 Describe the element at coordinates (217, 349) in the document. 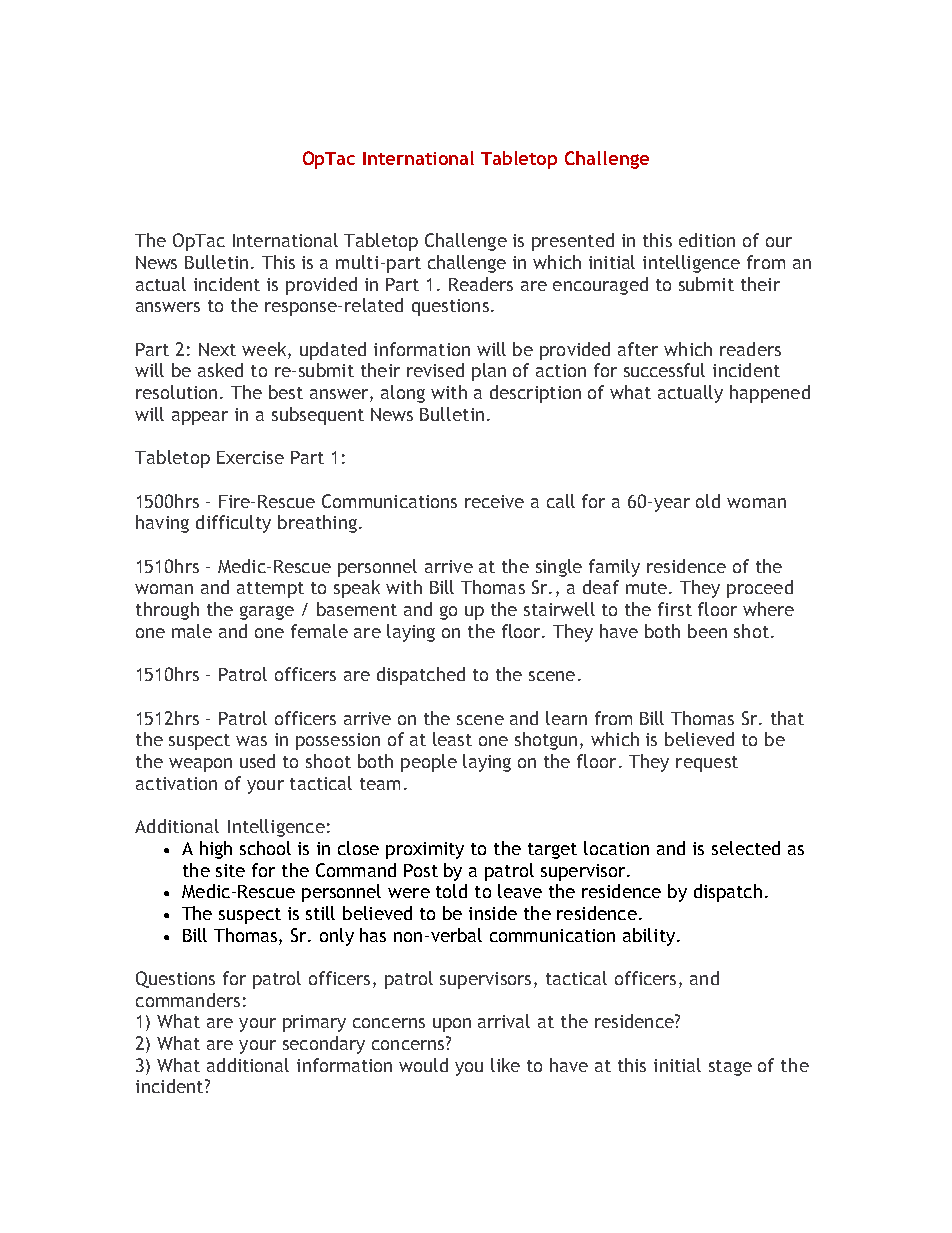

I see `Next` at that location.
